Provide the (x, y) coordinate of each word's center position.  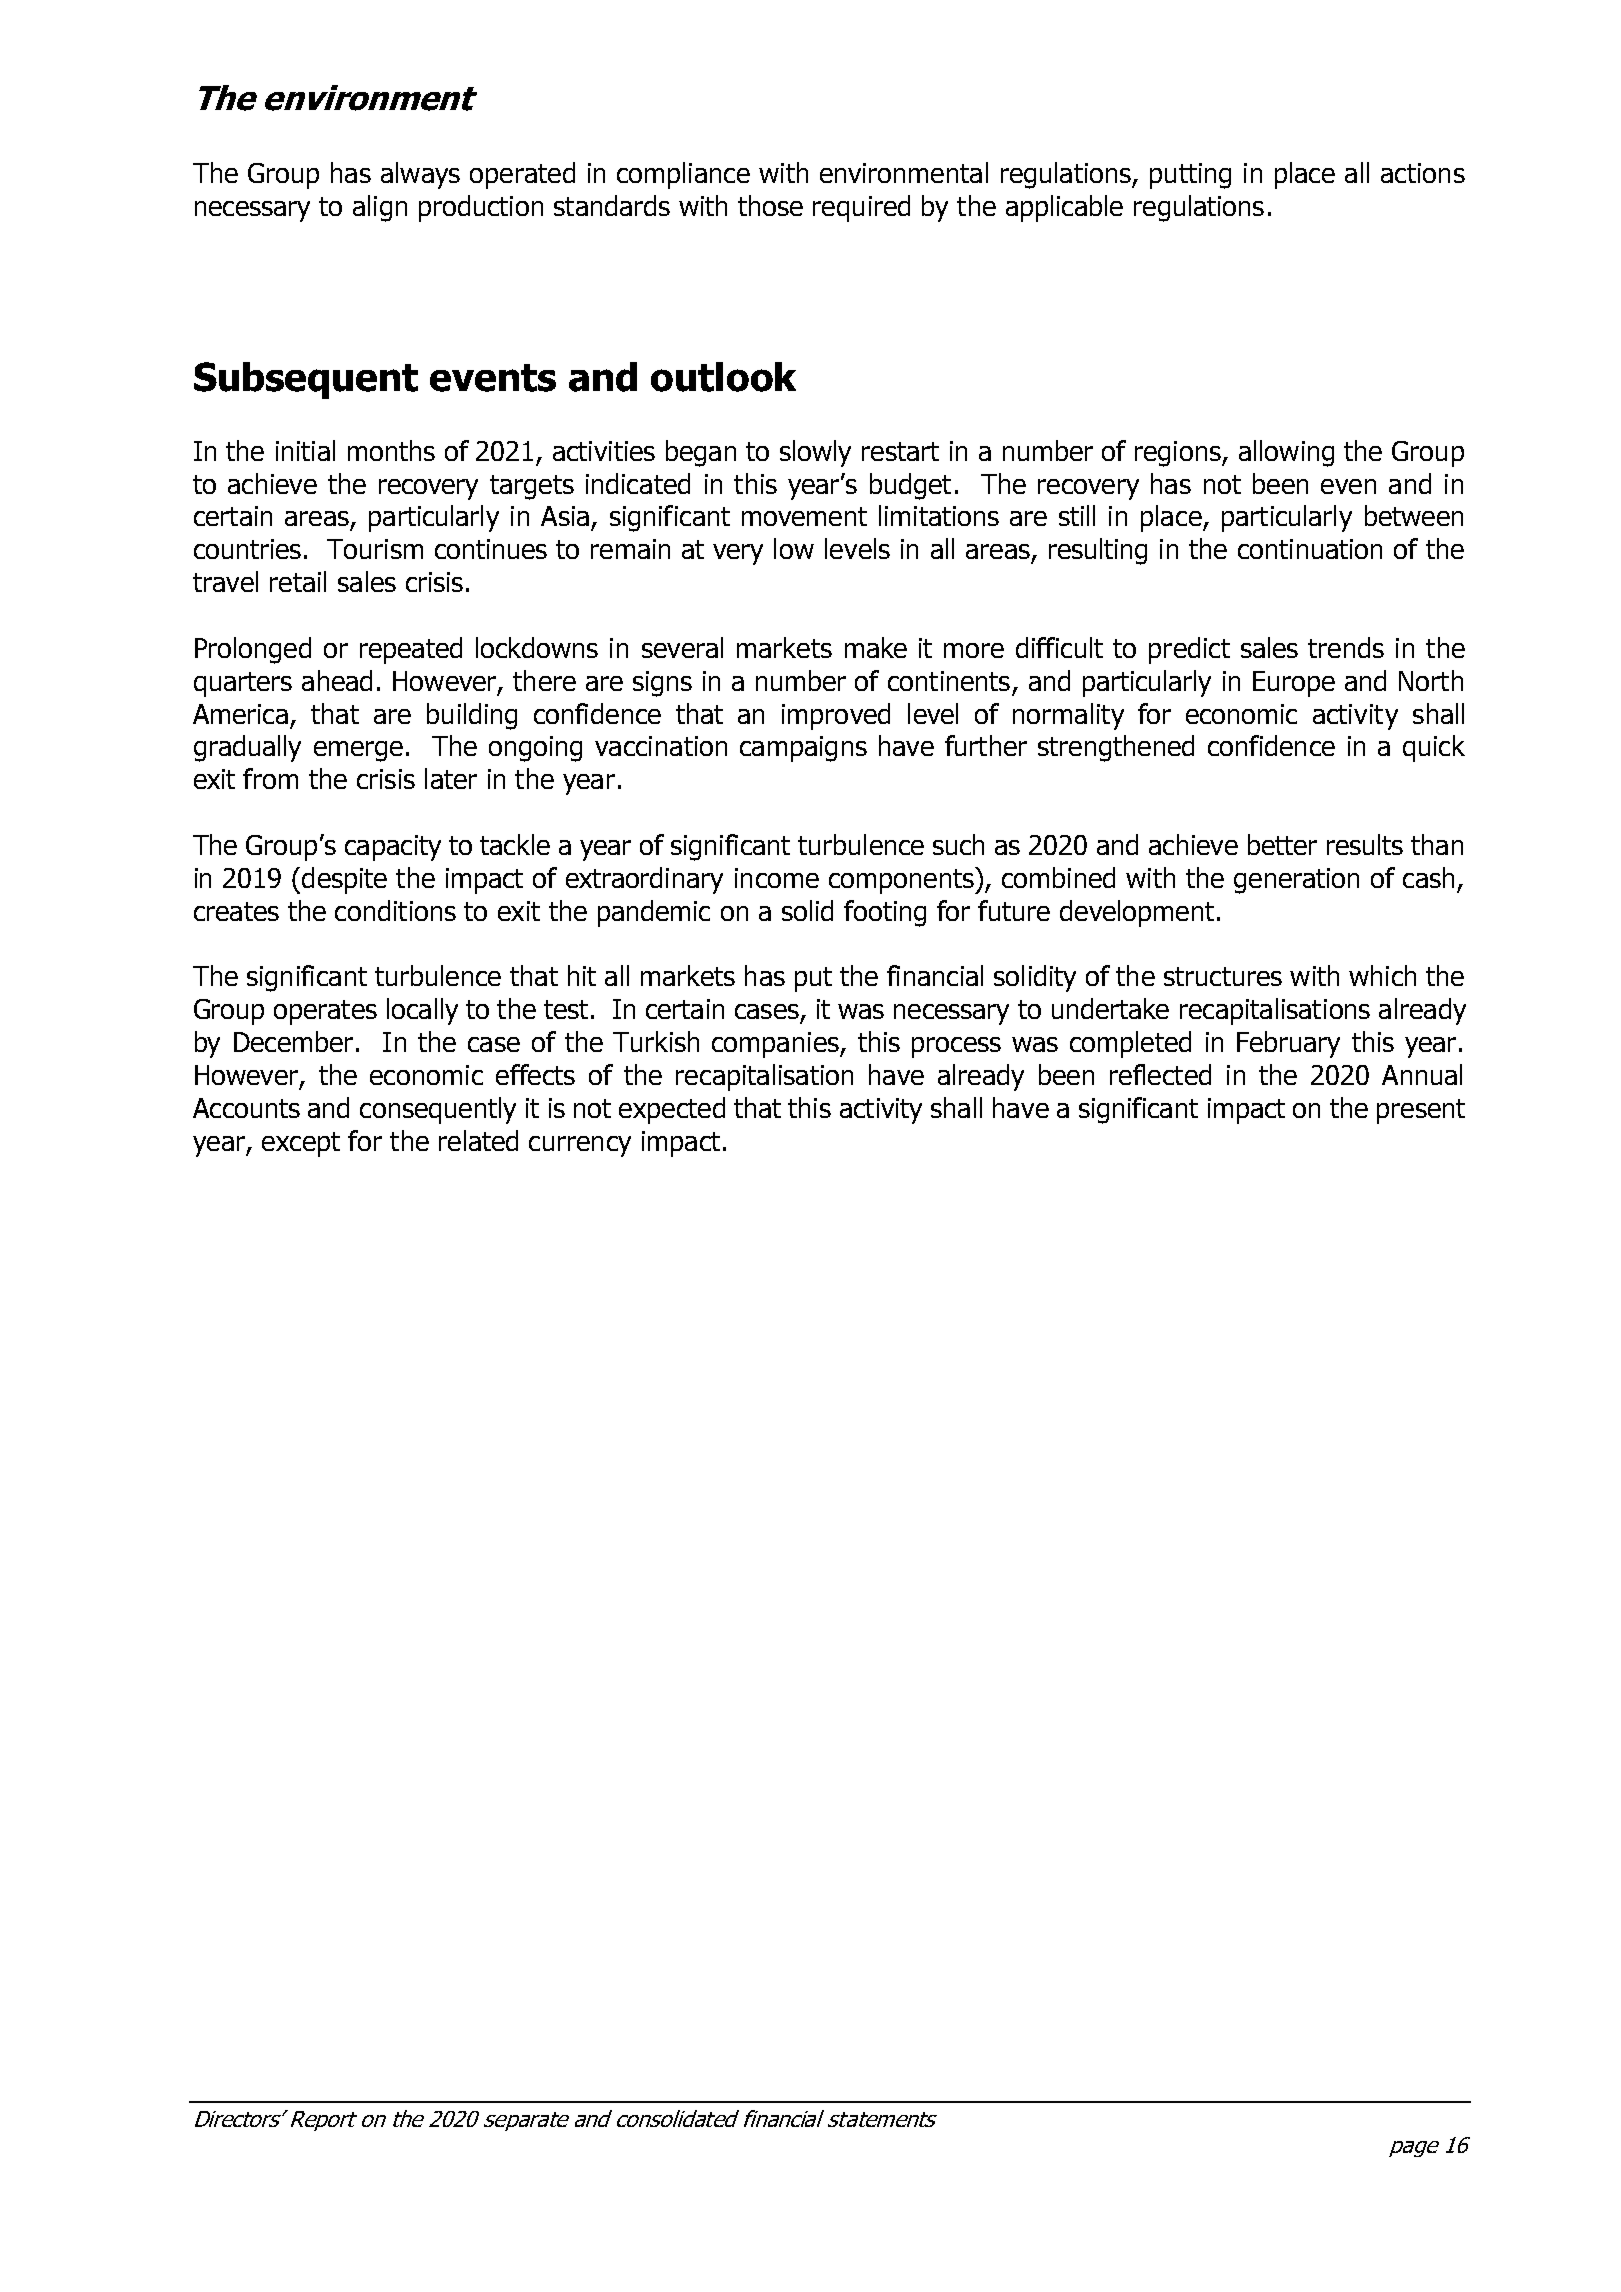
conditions (395, 910)
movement (804, 516)
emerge (358, 751)
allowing (1286, 453)
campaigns (803, 749)
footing (885, 913)
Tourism (375, 549)
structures (1223, 976)
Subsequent (306, 380)
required (861, 208)
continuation (1310, 549)
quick (1434, 748)
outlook (723, 377)
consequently (438, 1110)
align (380, 208)
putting (1190, 176)
